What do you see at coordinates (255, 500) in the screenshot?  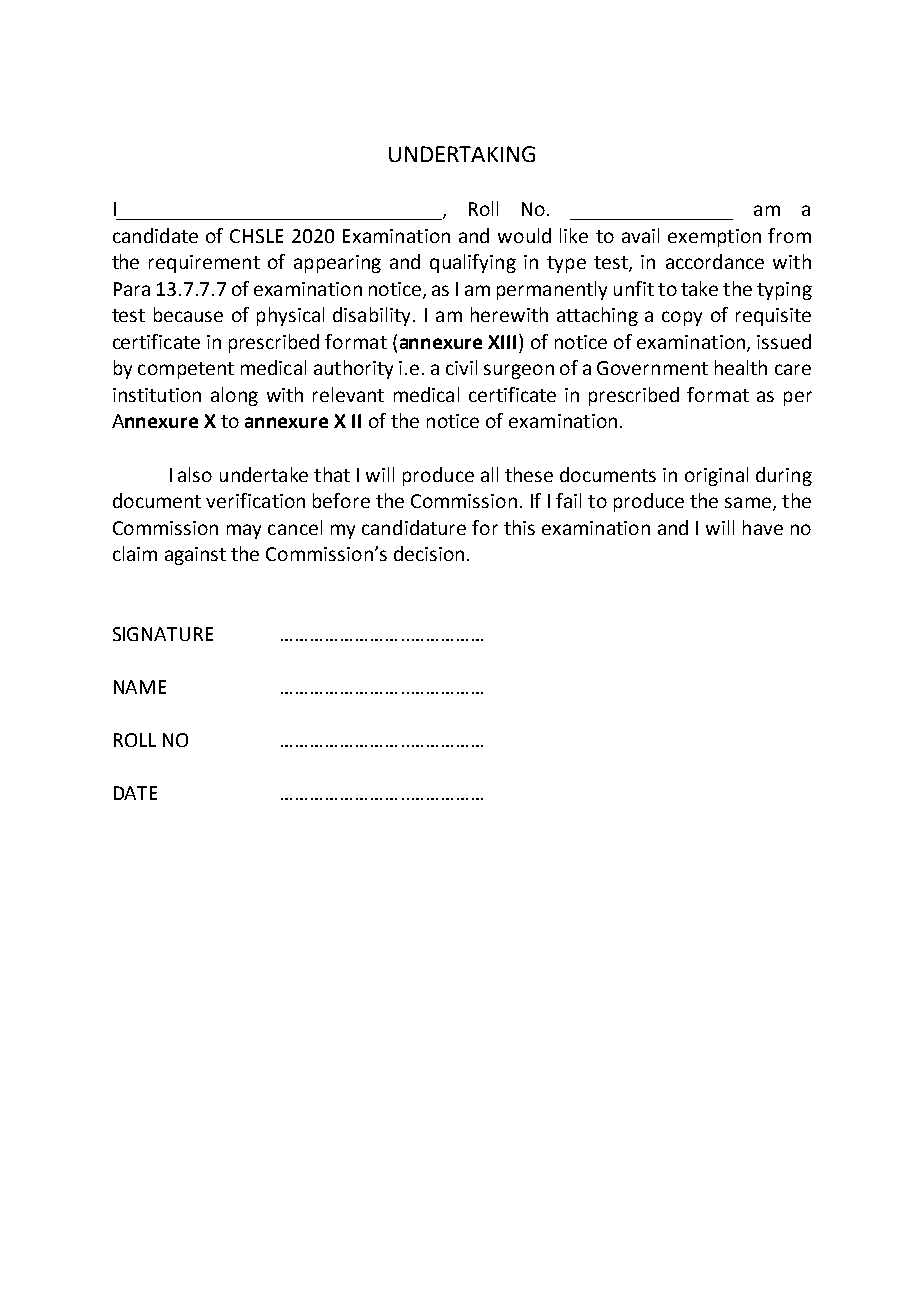 I see `verification` at bounding box center [255, 500].
